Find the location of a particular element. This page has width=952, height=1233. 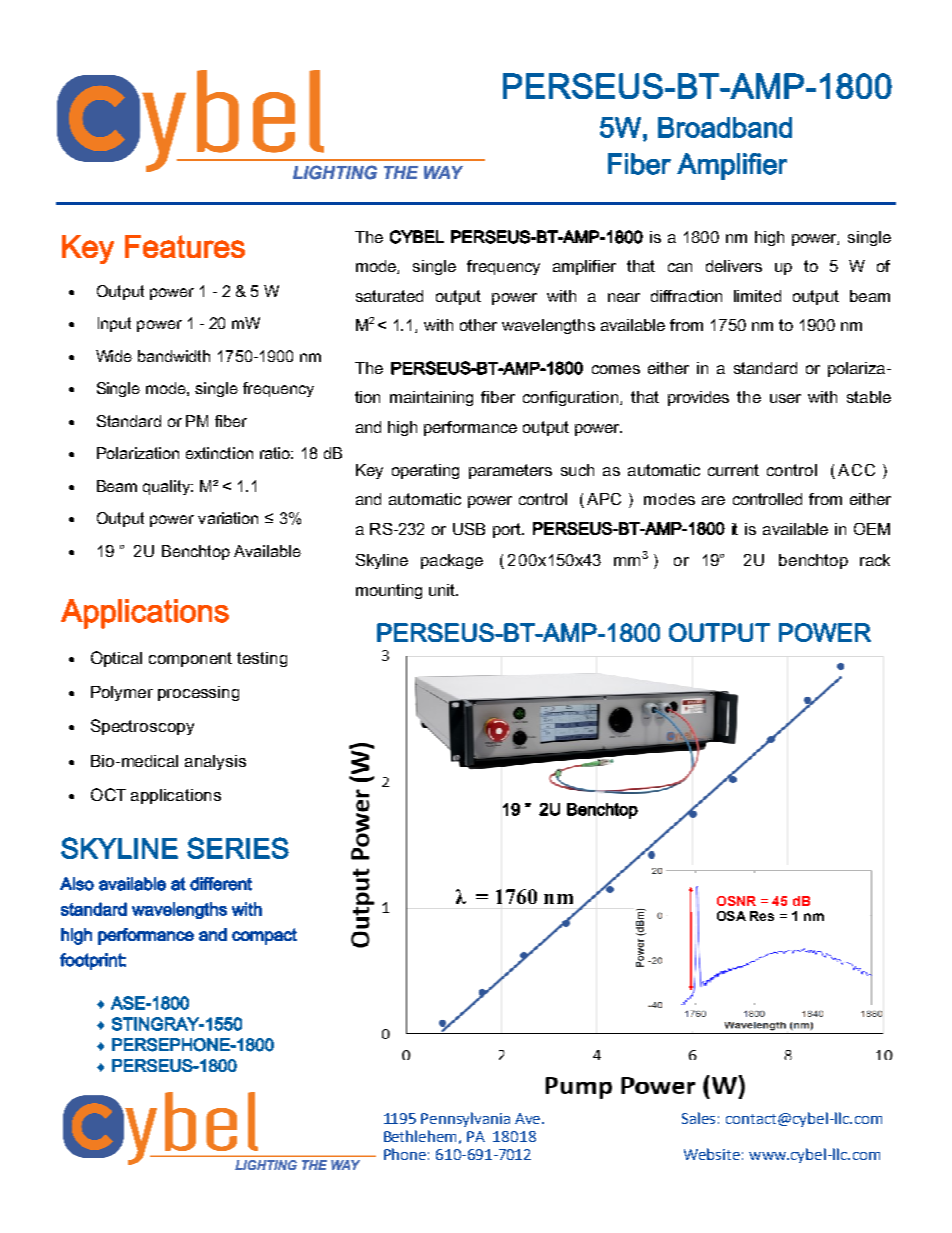

compact is located at coordinates (264, 936).
